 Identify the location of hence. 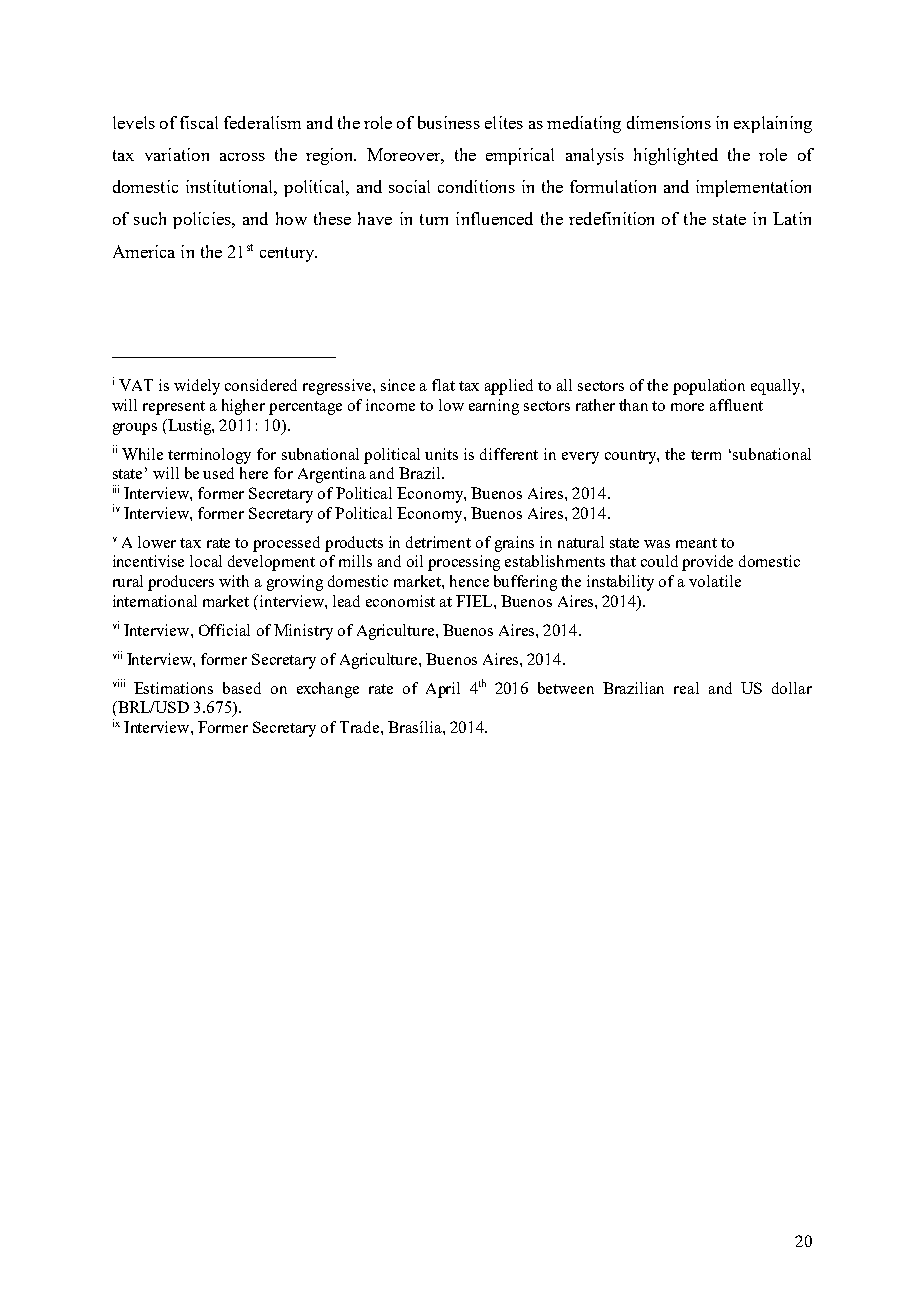
(469, 581).
